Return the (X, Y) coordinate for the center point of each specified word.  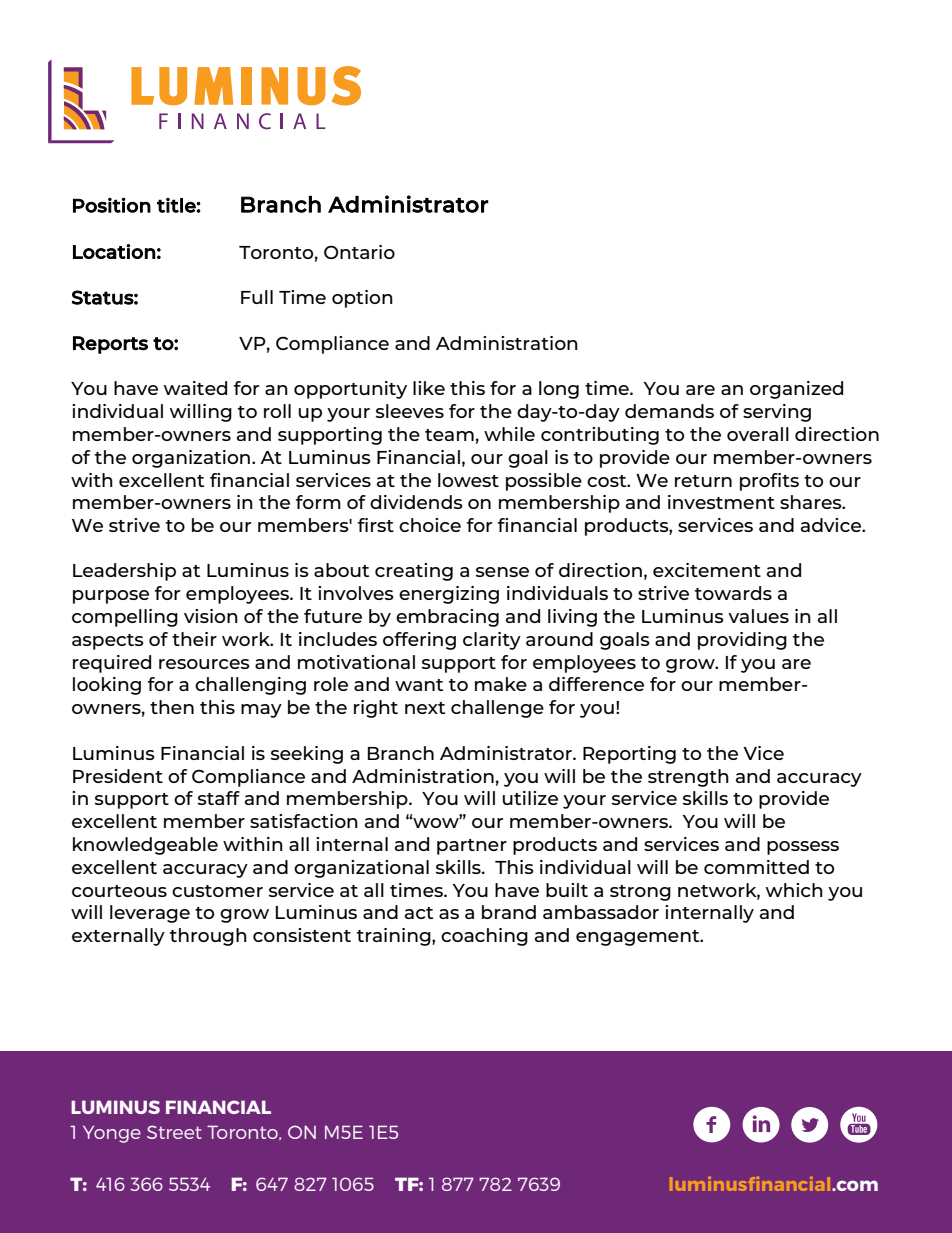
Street (174, 1132)
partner (472, 847)
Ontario (359, 252)
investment (721, 502)
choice (430, 525)
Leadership (124, 572)
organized (796, 390)
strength (688, 778)
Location (114, 251)
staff (219, 798)
